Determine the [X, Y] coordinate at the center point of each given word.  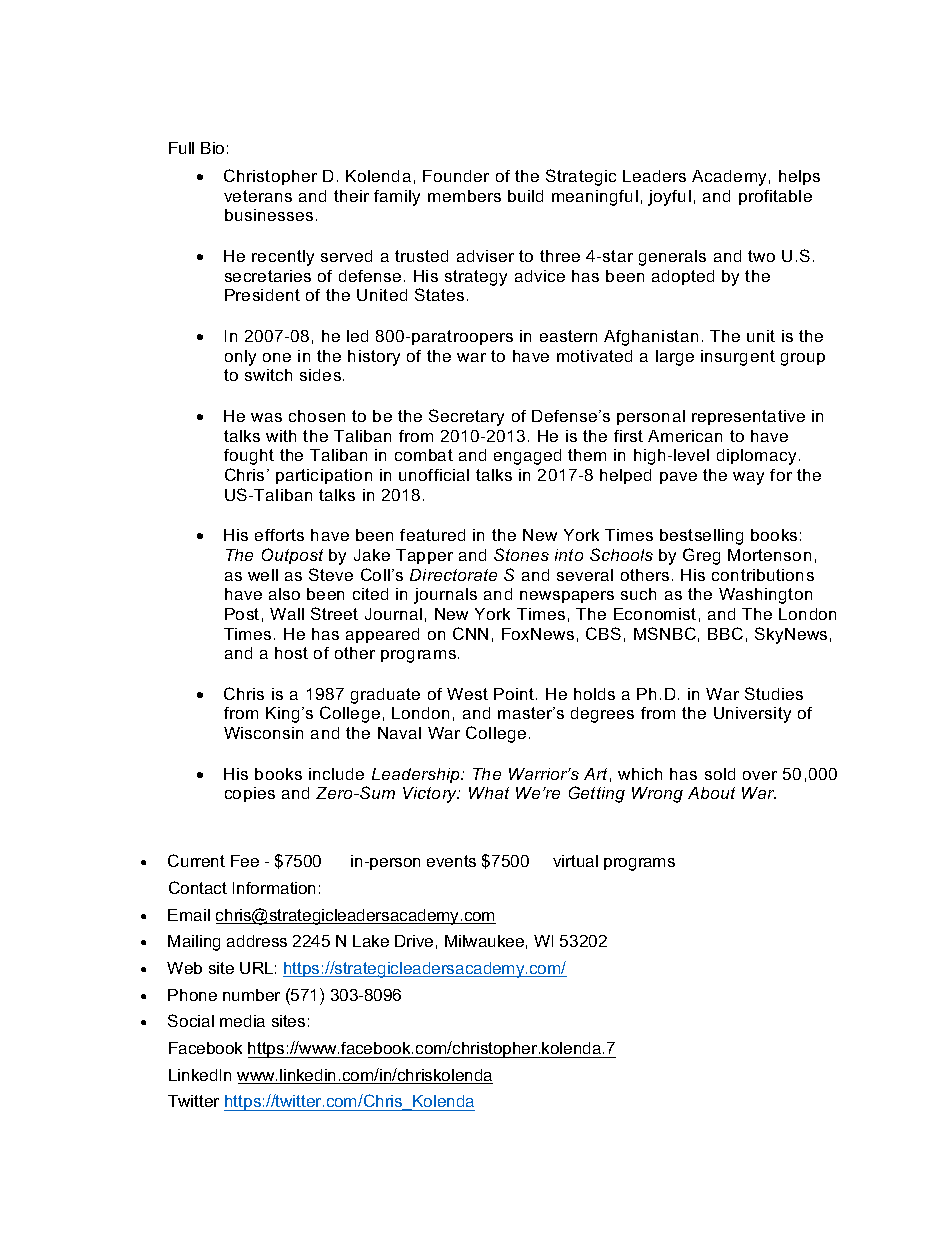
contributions [763, 575]
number [251, 995]
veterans [258, 196]
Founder [456, 176]
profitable [775, 197]
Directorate [453, 575]
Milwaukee [484, 941]
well [263, 575]
